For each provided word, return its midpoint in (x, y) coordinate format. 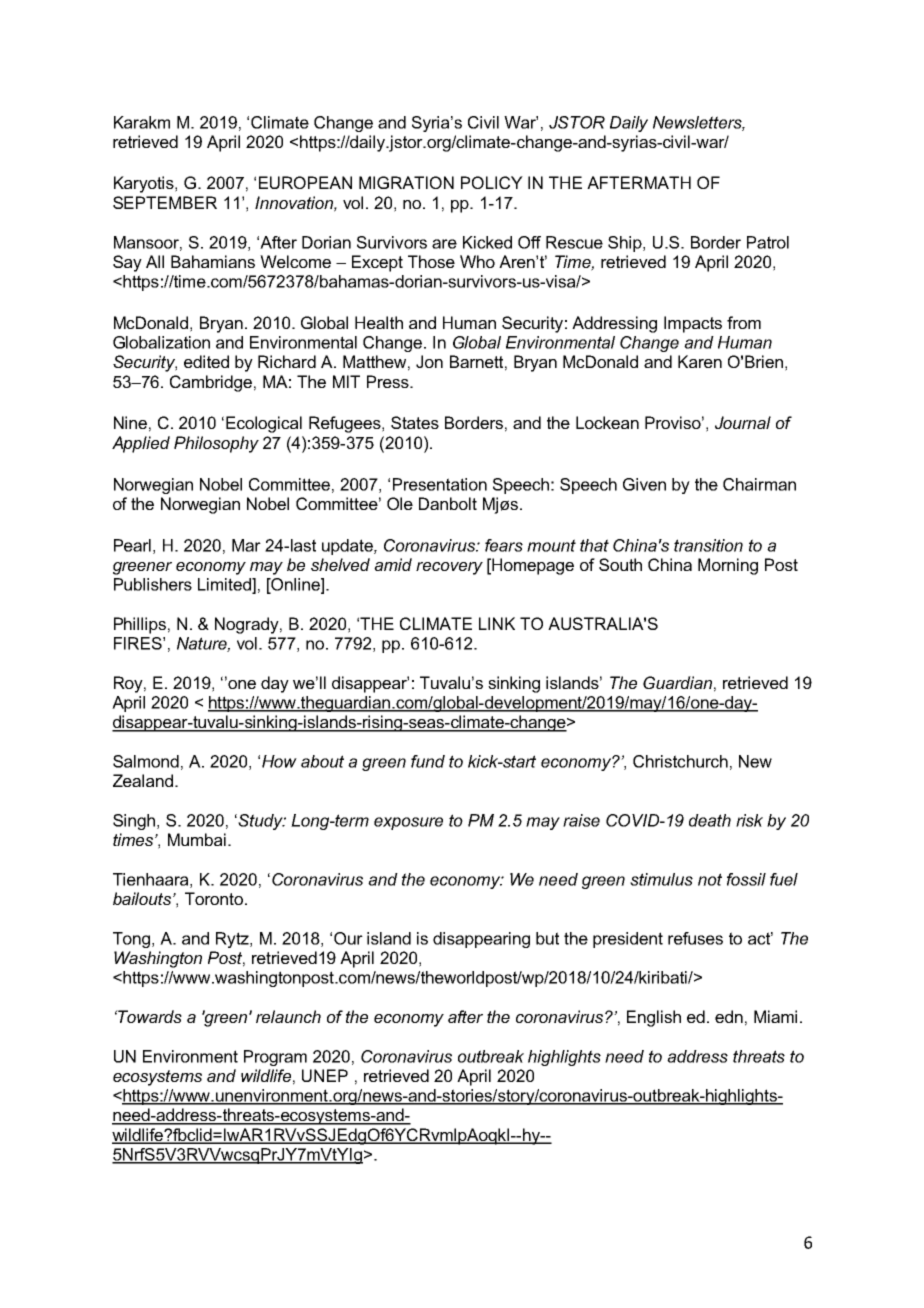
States (415, 422)
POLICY (492, 182)
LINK (497, 623)
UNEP (325, 1075)
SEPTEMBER (165, 202)
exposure (408, 823)
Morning (728, 566)
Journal (743, 422)
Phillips (140, 625)
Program (275, 1058)
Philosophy (216, 444)
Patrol (768, 242)
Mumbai (197, 839)
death (710, 820)
